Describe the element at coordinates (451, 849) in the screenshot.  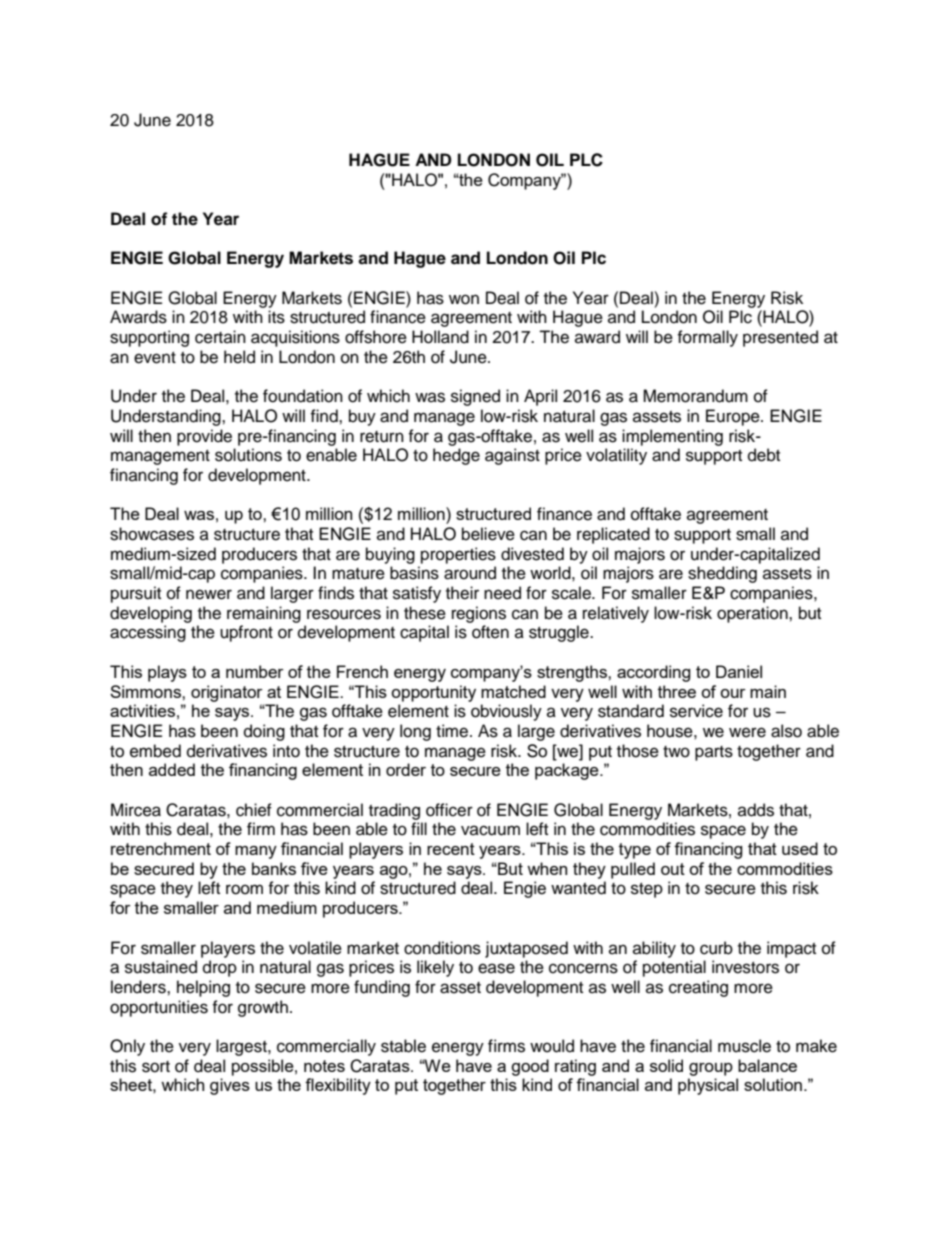
I see `recent` at that location.
